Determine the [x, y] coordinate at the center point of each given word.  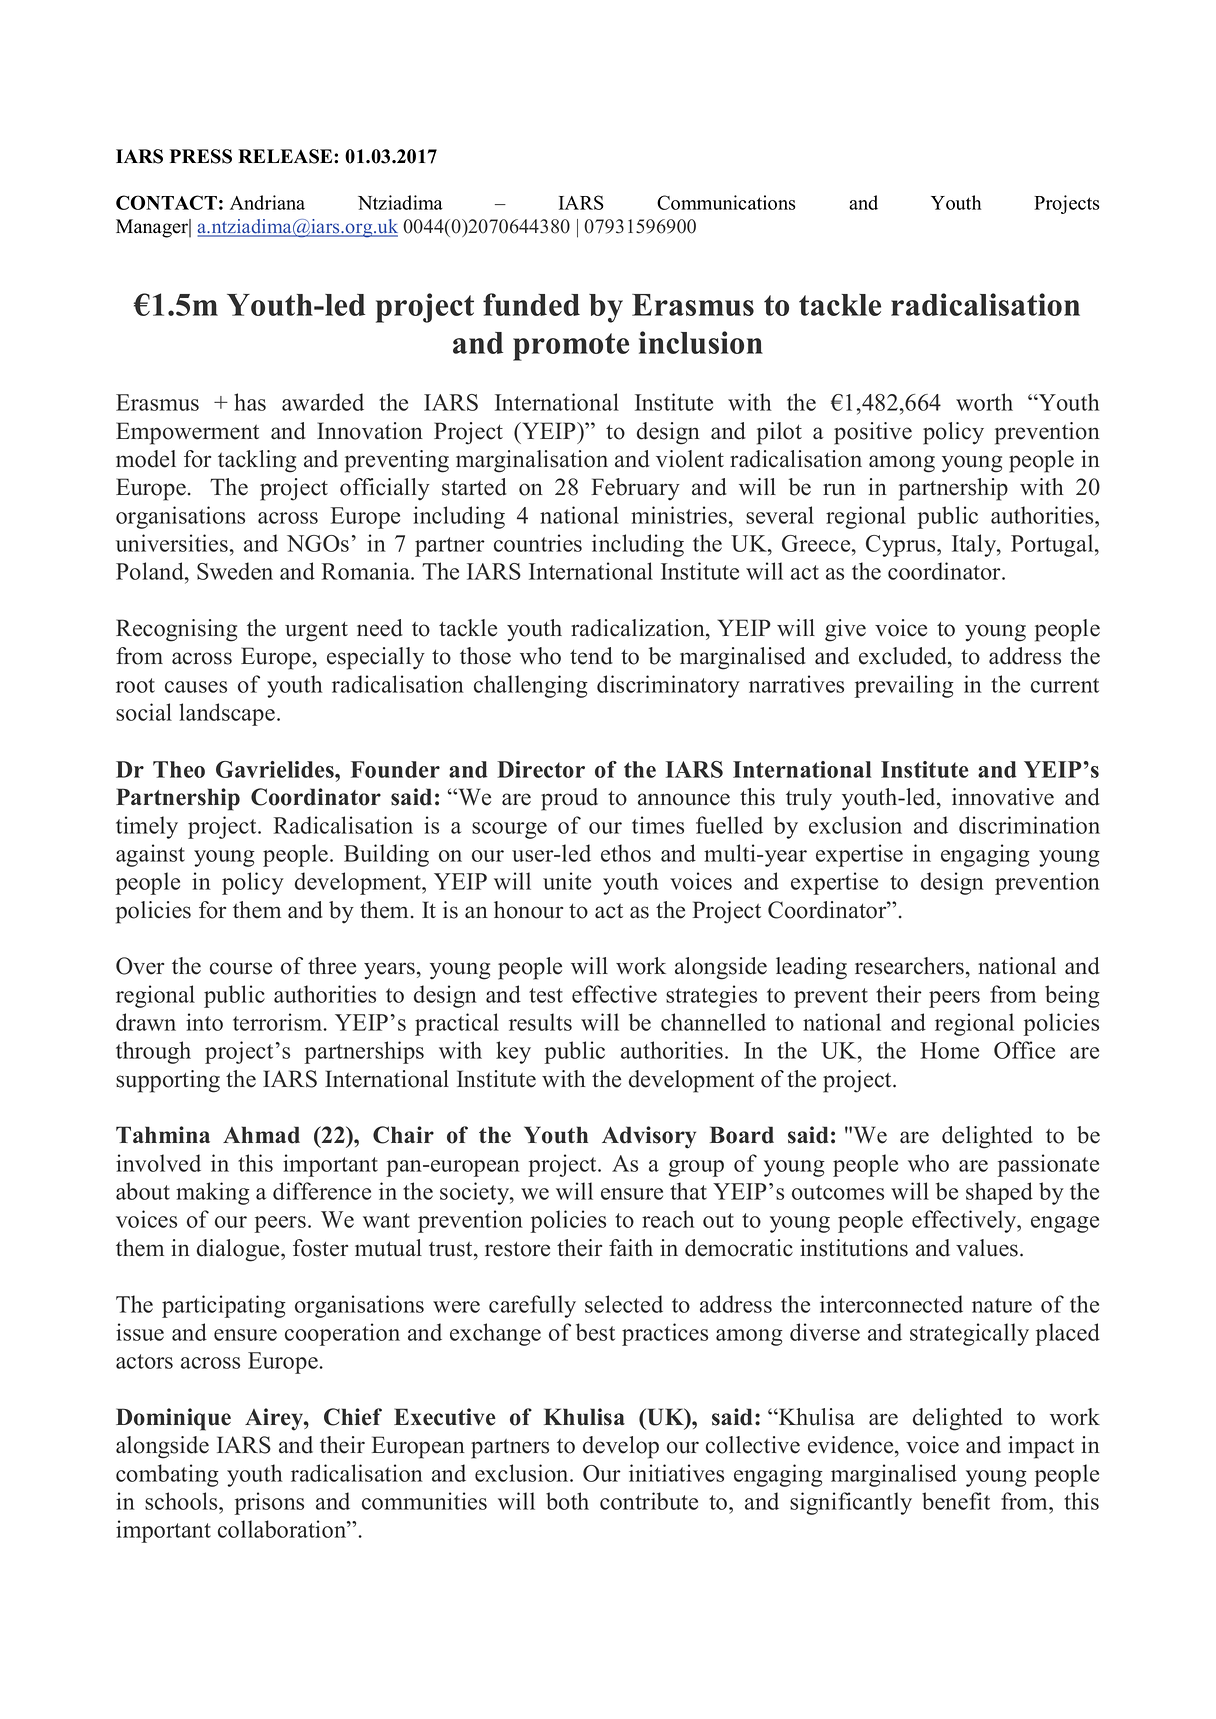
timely [147, 827]
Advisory [649, 1137]
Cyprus [902, 546]
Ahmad [261, 1135]
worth [984, 402]
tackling [257, 461]
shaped [999, 1193]
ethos [626, 853]
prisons [269, 1503]
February [635, 489]
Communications [726, 202]
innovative [1003, 797]
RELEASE [286, 156]
